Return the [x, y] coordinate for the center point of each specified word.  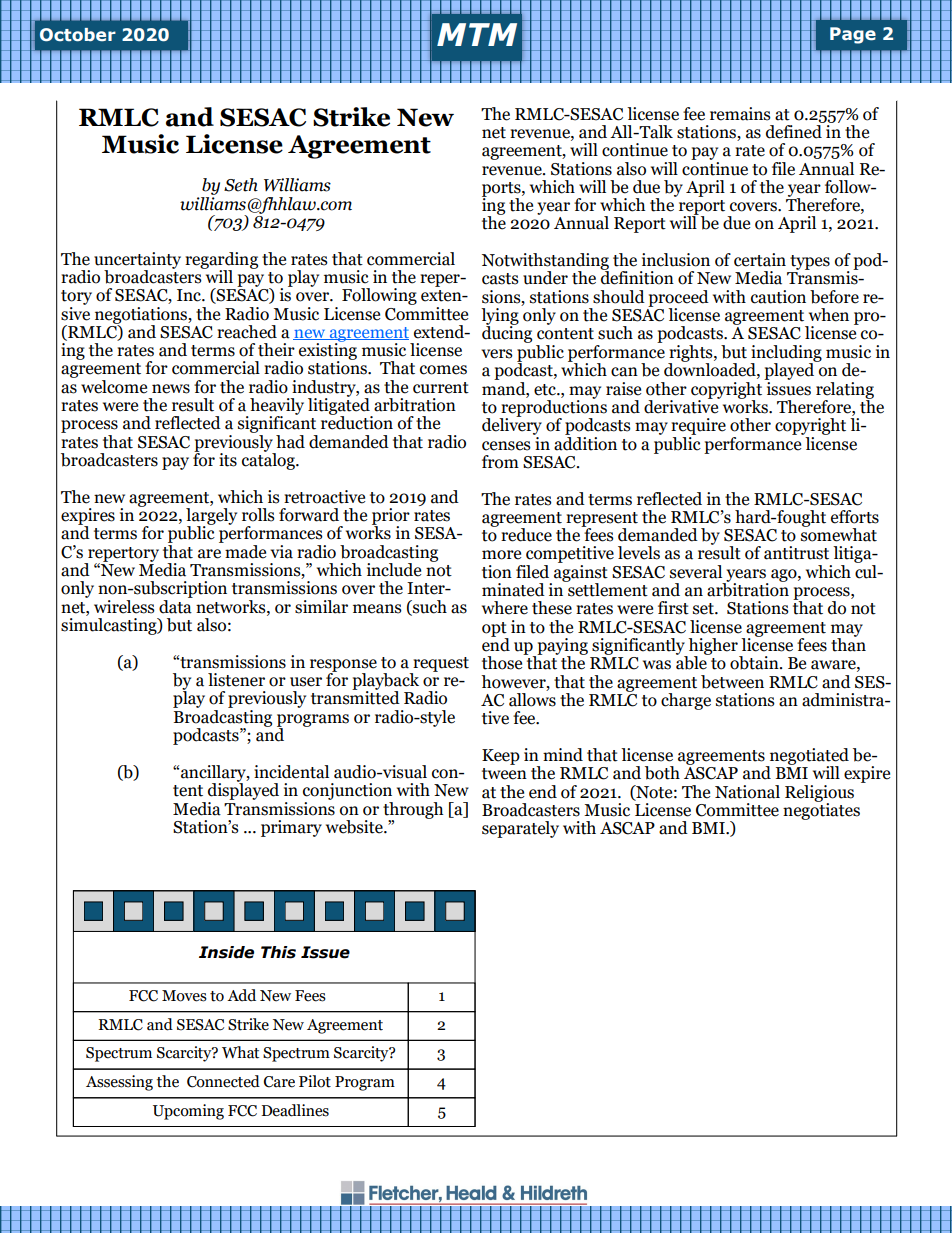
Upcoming [188, 1112]
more [501, 555]
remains [740, 114]
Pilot [315, 1081]
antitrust [796, 553]
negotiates [821, 810]
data [176, 605]
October [78, 35]
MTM [477, 34]
